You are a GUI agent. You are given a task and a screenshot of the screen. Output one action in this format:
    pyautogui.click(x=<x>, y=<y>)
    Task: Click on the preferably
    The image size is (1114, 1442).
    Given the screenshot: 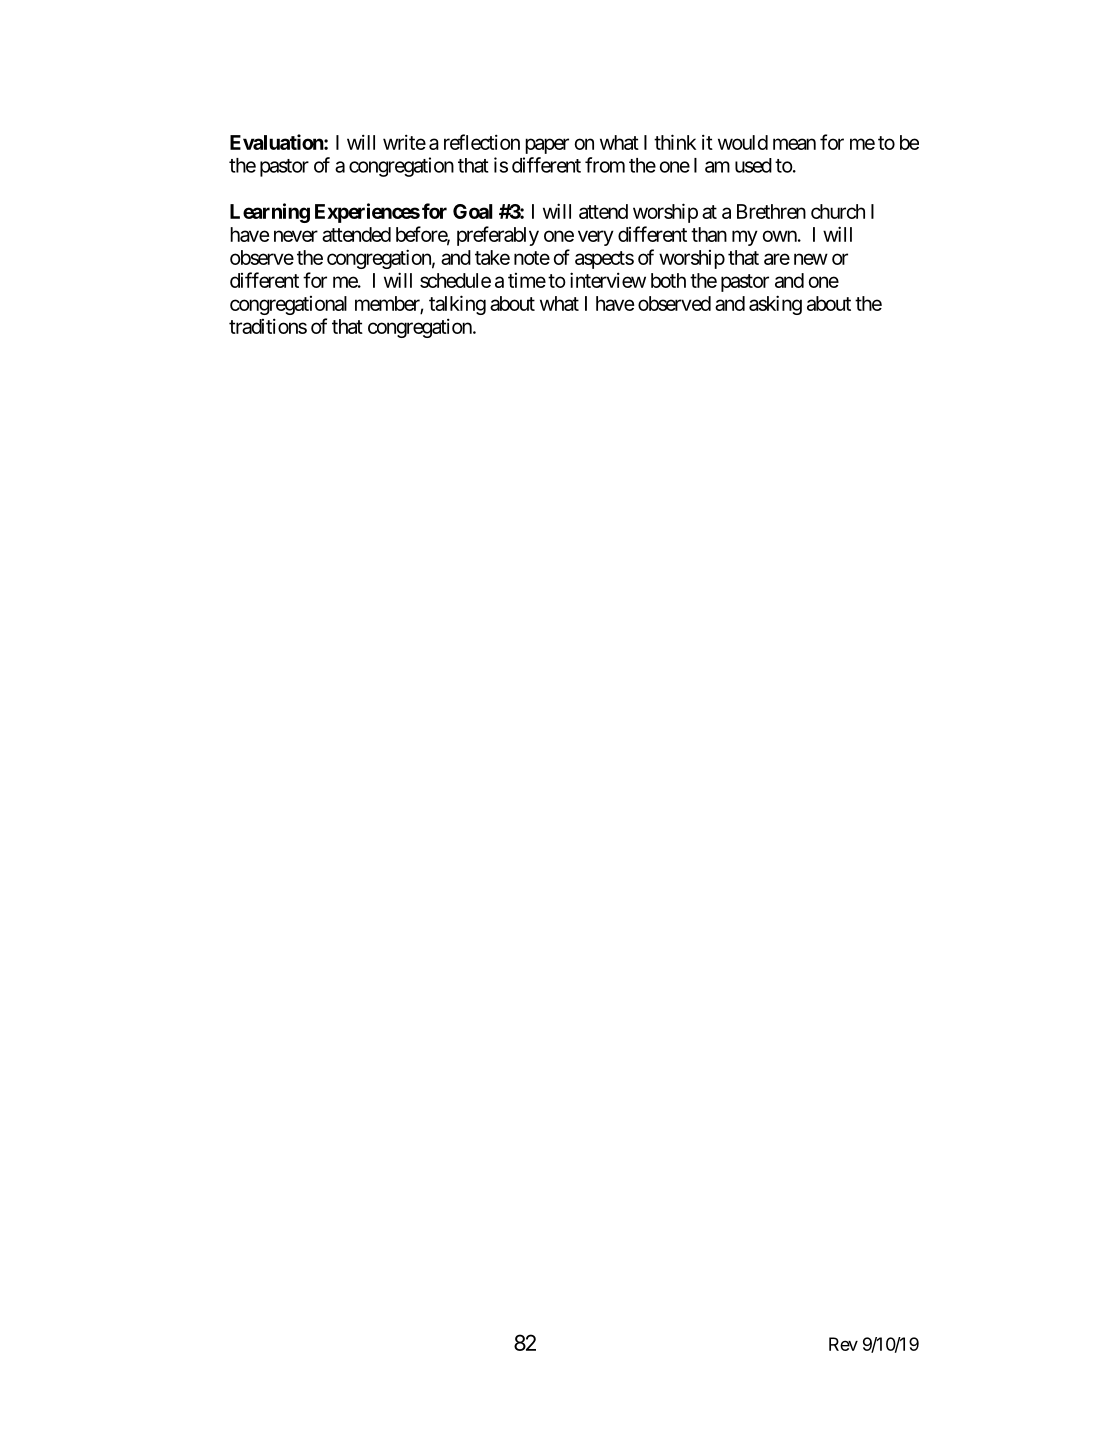 What is the action you would take?
    pyautogui.click(x=498, y=236)
